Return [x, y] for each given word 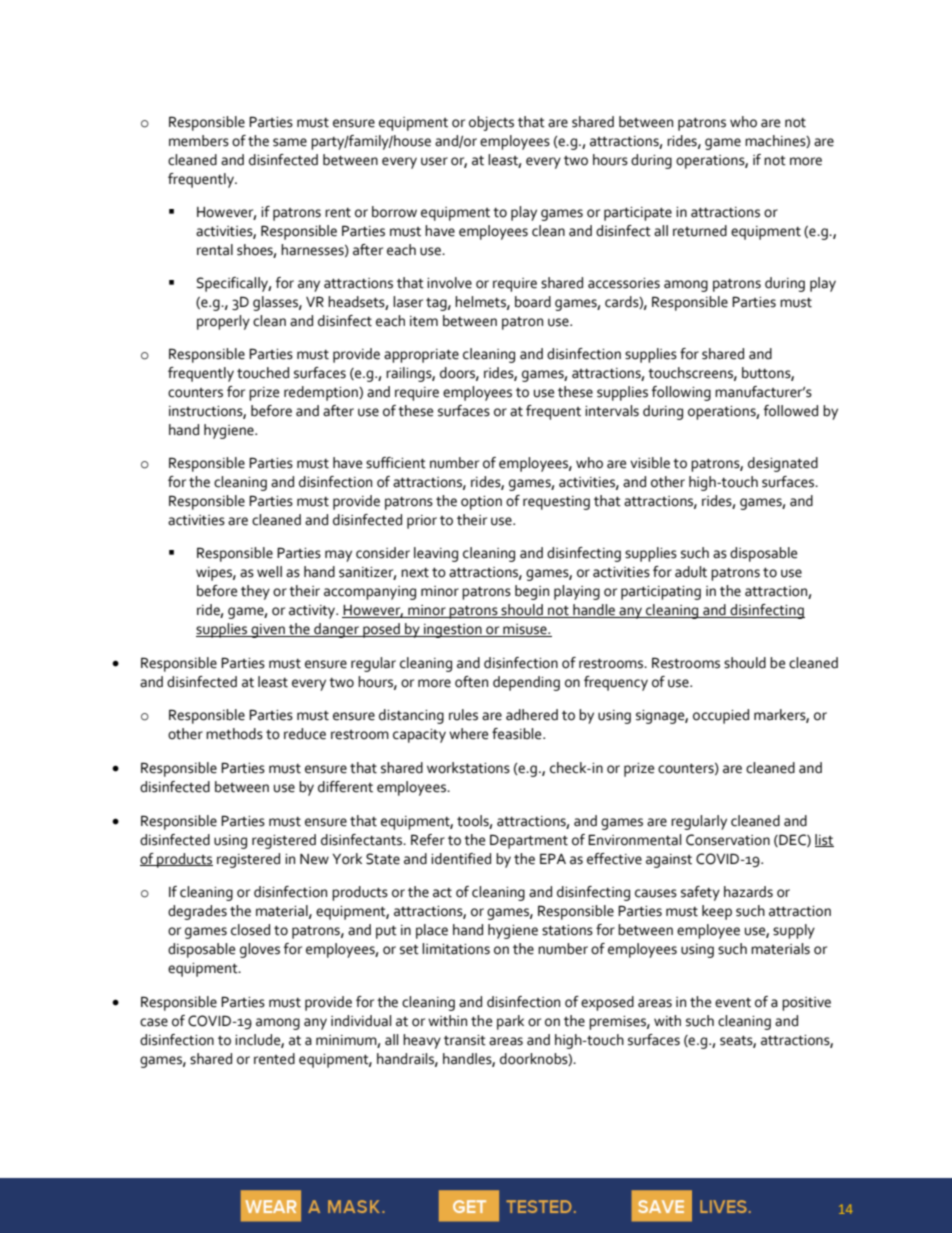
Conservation [728, 840]
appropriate [421, 356]
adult [691, 572]
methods [234, 734]
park [510, 1022]
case [154, 1022]
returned [700, 231]
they [255, 592]
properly [223, 322]
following [681, 393]
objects [491, 123]
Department [529, 841]
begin [532, 592]
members [199, 141]
